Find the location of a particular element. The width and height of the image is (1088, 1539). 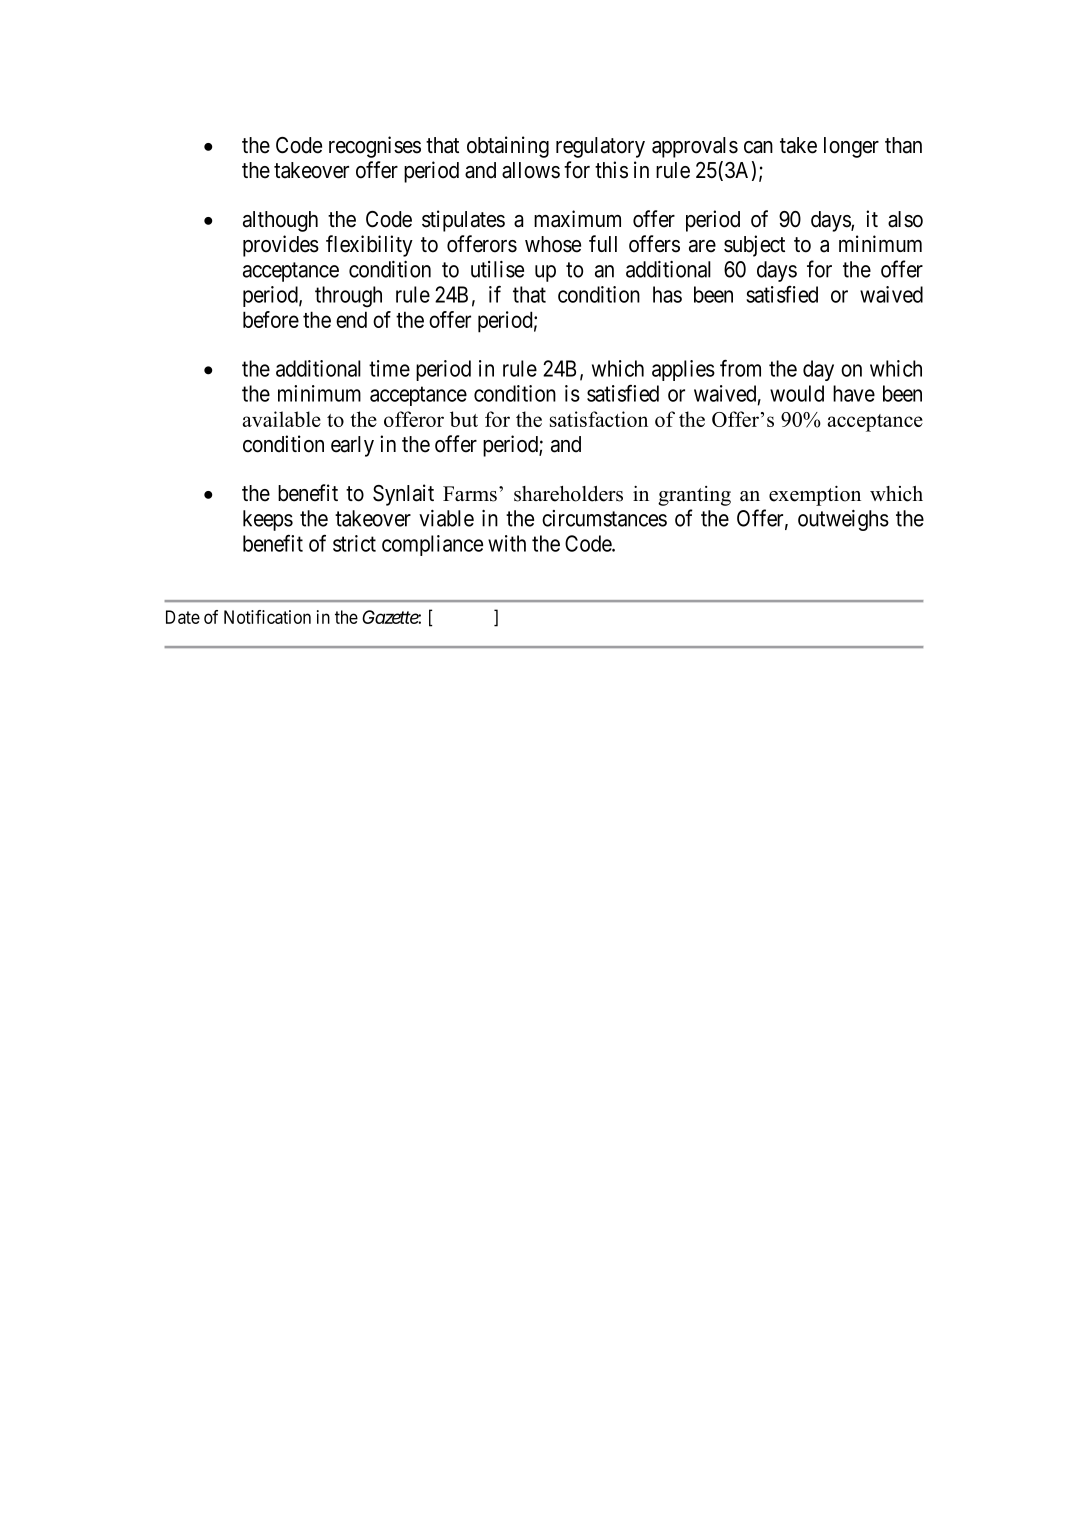

available is located at coordinates (281, 419).
